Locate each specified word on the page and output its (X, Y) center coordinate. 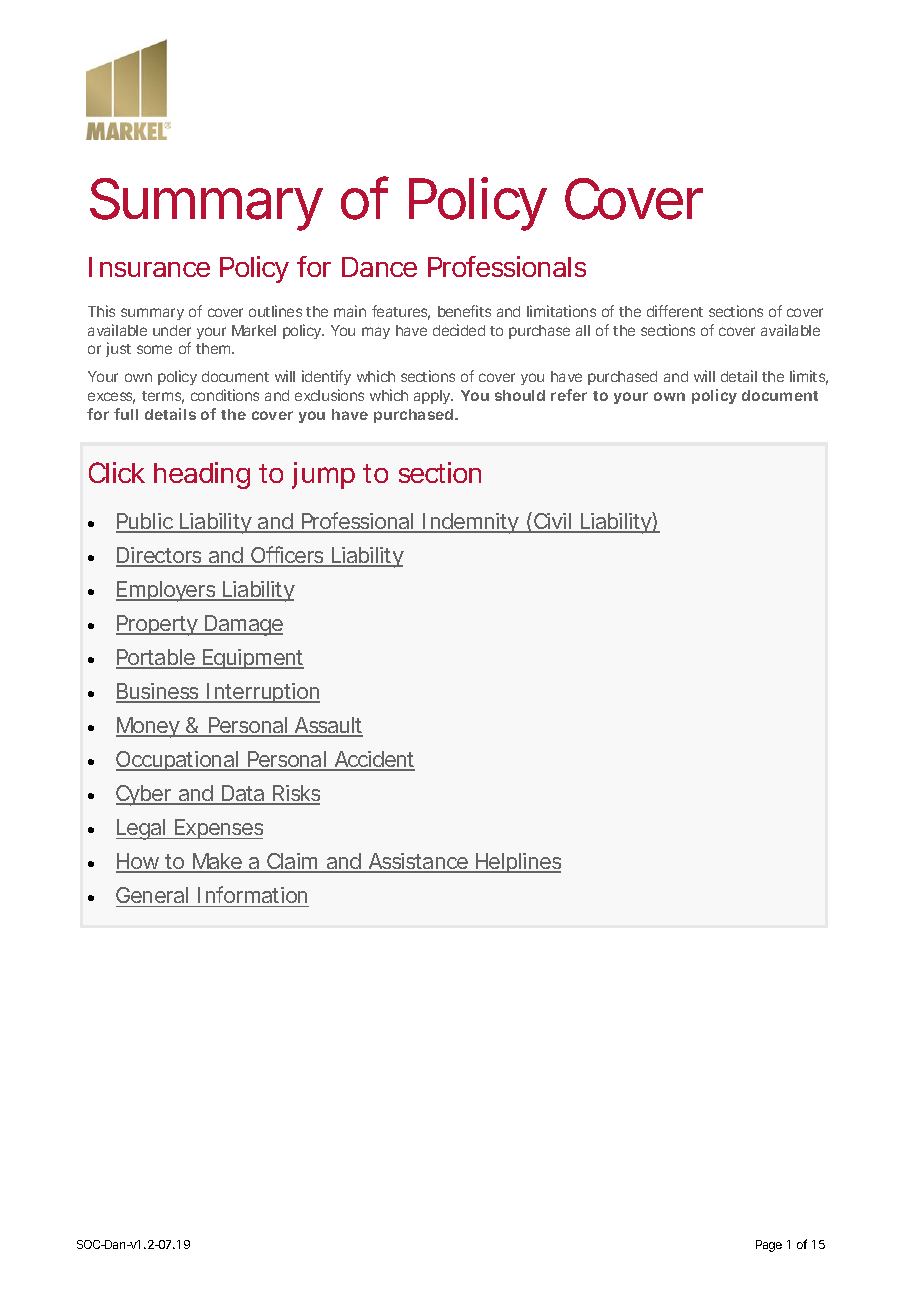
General (152, 895)
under (172, 330)
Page (769, 1246)
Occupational (178, 761)
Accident (373, 760)
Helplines (517, 863)
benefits (464, 311)
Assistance (417, 862)
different (675, 311)
